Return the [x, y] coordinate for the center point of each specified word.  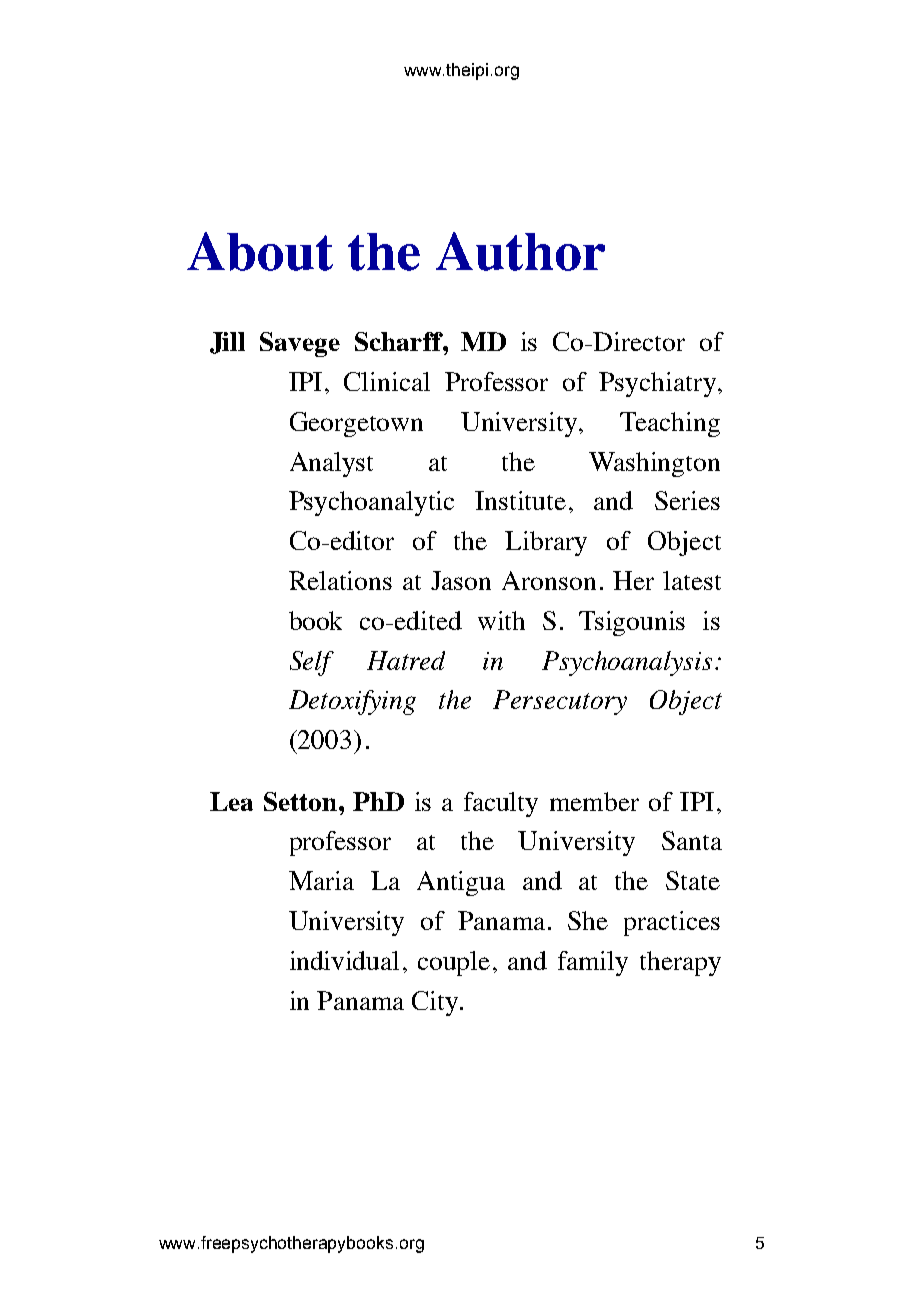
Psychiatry [657, 384]
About [260, 251]
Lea [231, 801]
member [594, 801]
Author [520, 251]
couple [454, 963]
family [593, 963]
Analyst [331, 464]
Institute [520, 500]
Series [687, 500]
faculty [501, 804]
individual [344, 960]
